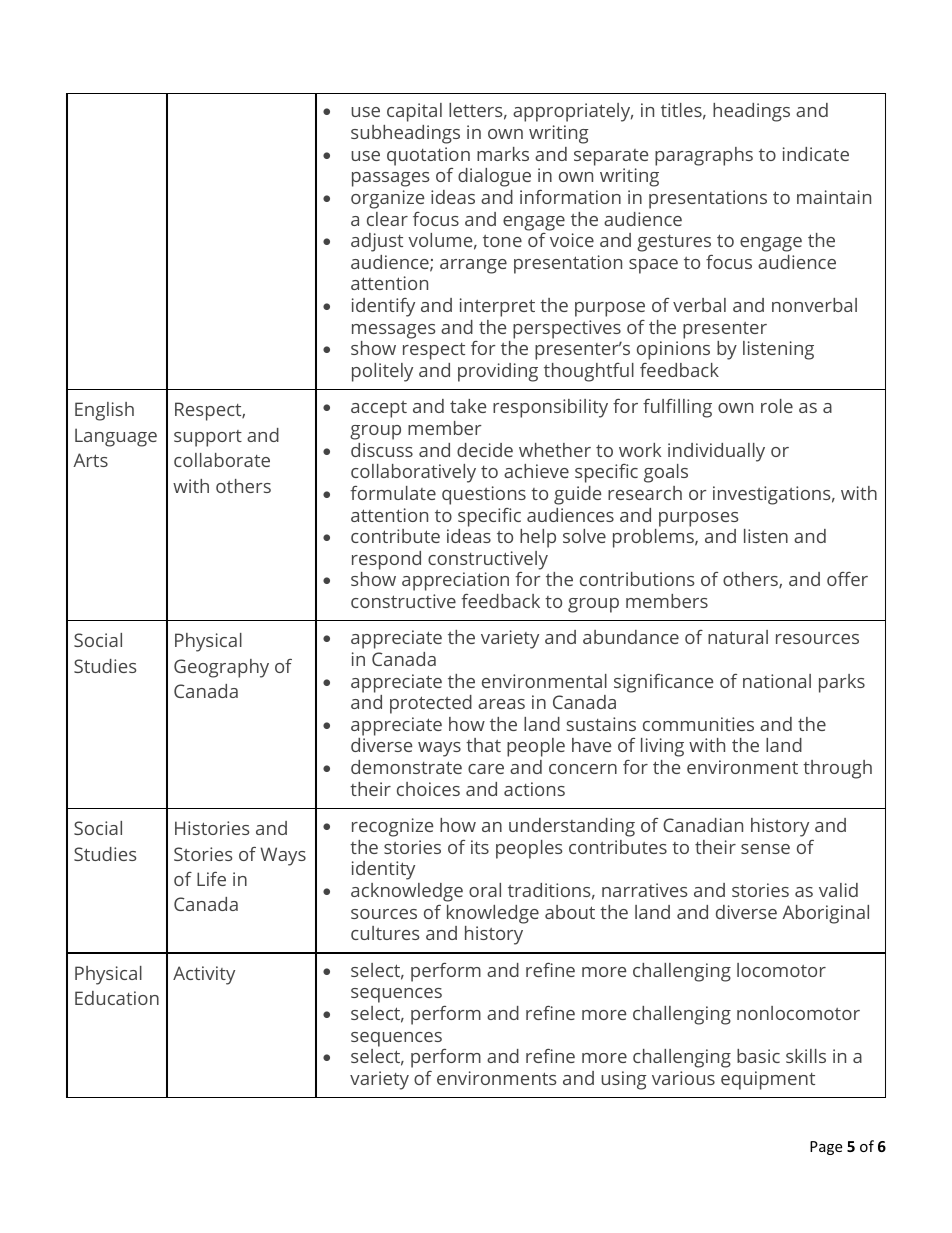 The image size is (952, 1233). Describe the element at coordinates (486, 769) in the screenshot. I see `care` at that location.
